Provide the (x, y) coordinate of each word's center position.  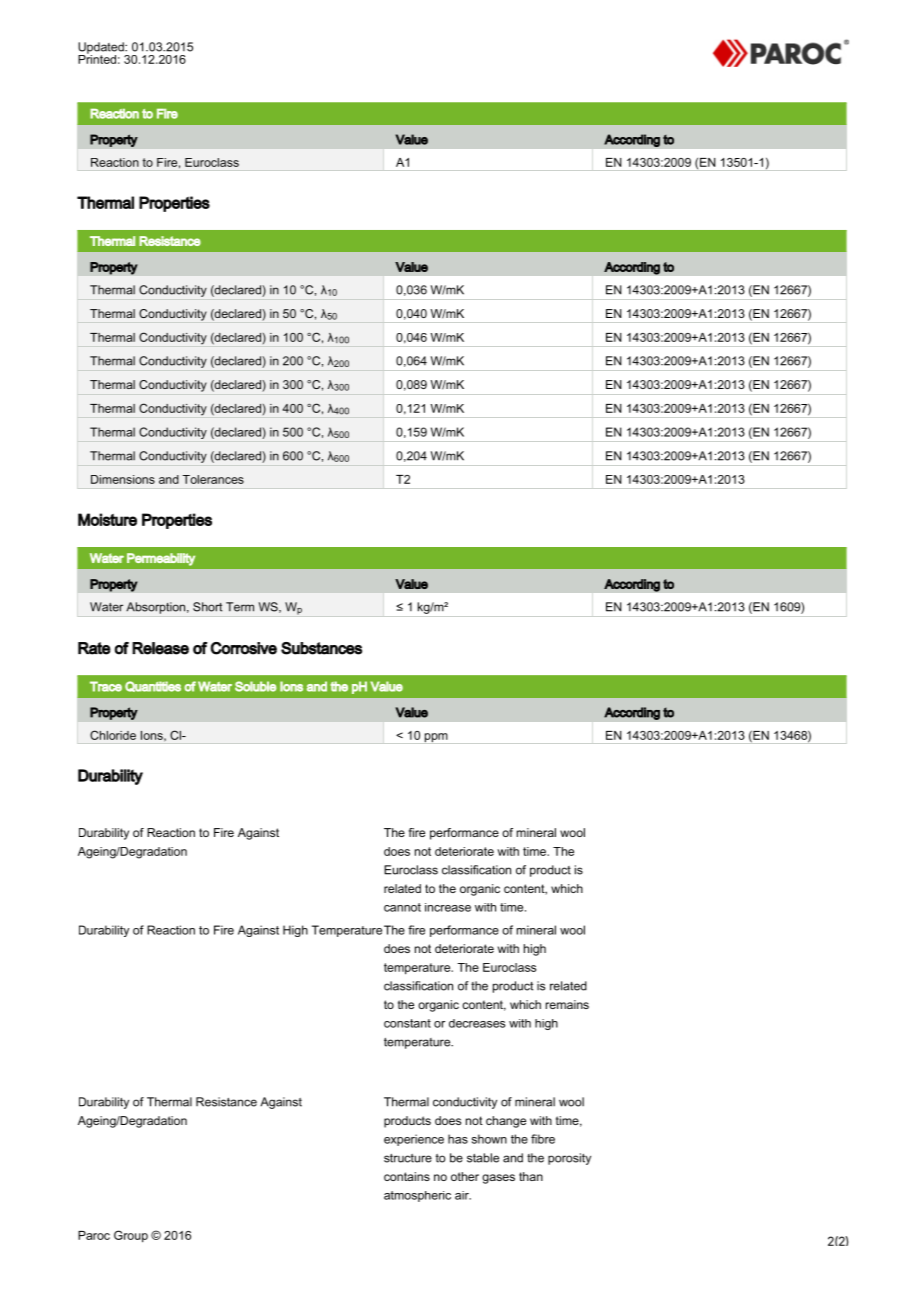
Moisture (107, 519)
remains (567, 1004)
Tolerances (213, 479)
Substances (321, 648)
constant (407, 1023)
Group (131, 1236)
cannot (402, 907)
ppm (436, 738)
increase (448, 907)
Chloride (113, 735)
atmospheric (417, 1196)
